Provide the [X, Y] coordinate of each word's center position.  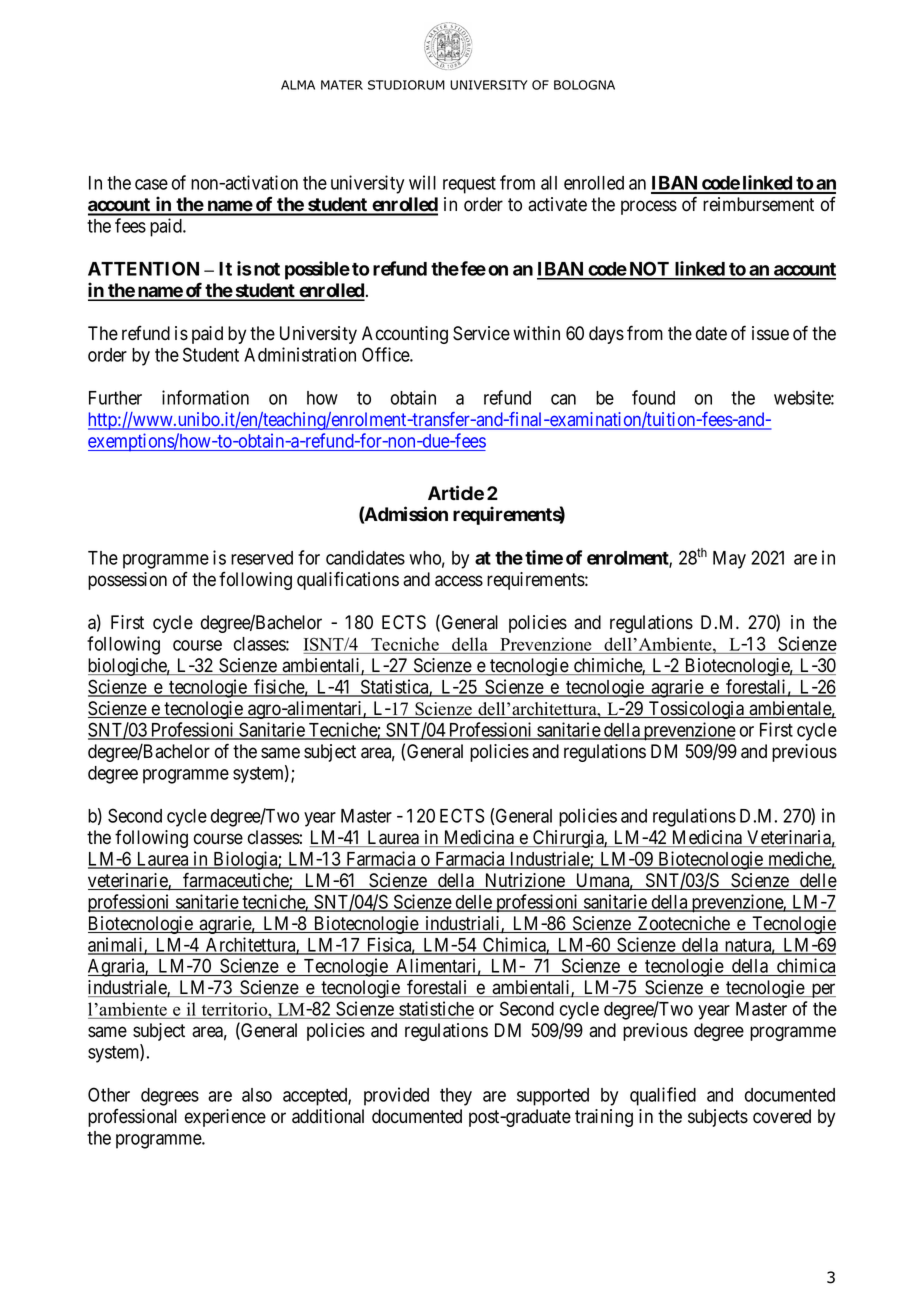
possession [127, 581]
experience [225, 1118]
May [729, 560]
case [151, 184]
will [422, 182]
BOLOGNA [584, 85]
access [459, 581]
